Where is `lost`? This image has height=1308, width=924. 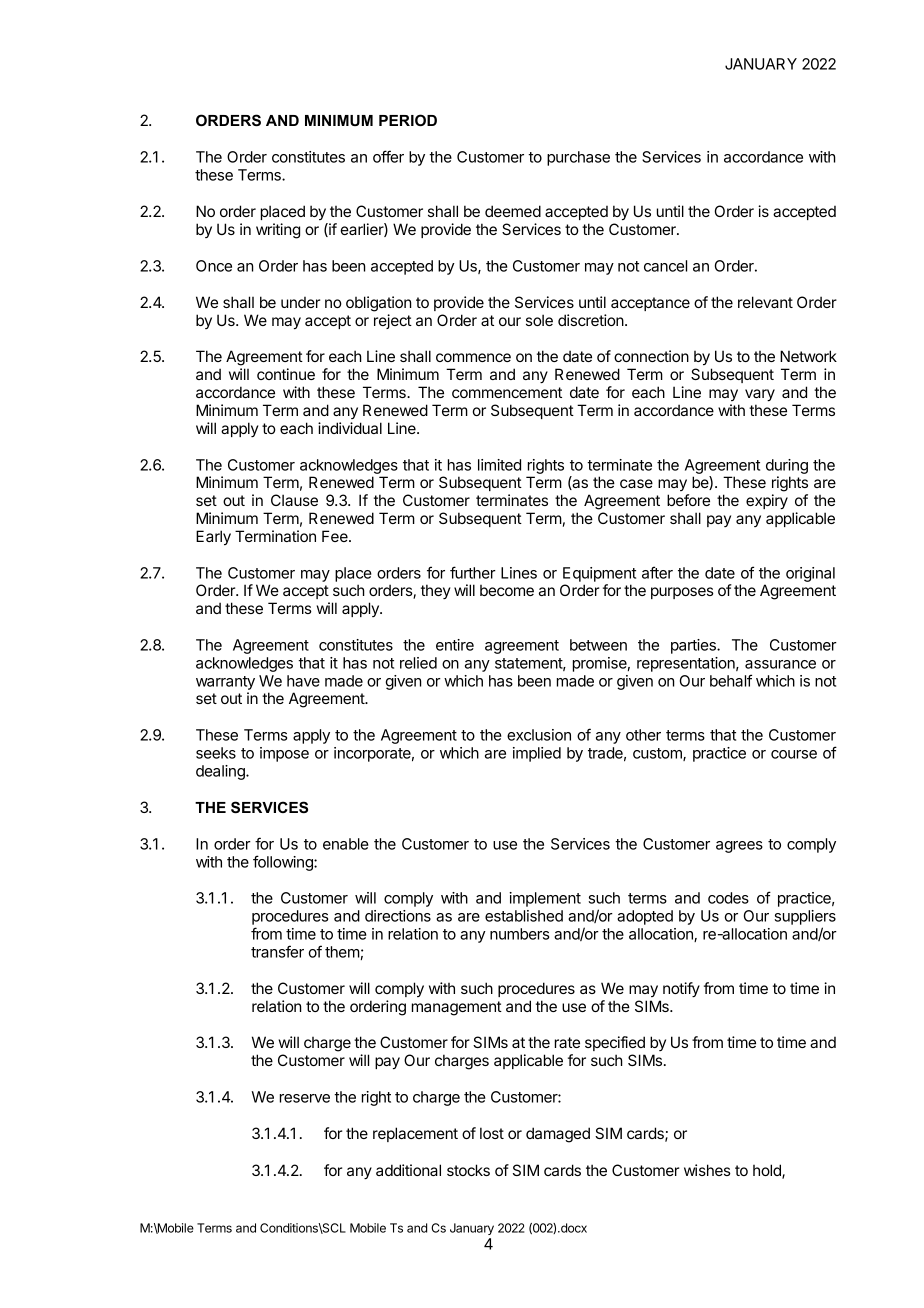
lost is located at coordinates (492, 1133).
